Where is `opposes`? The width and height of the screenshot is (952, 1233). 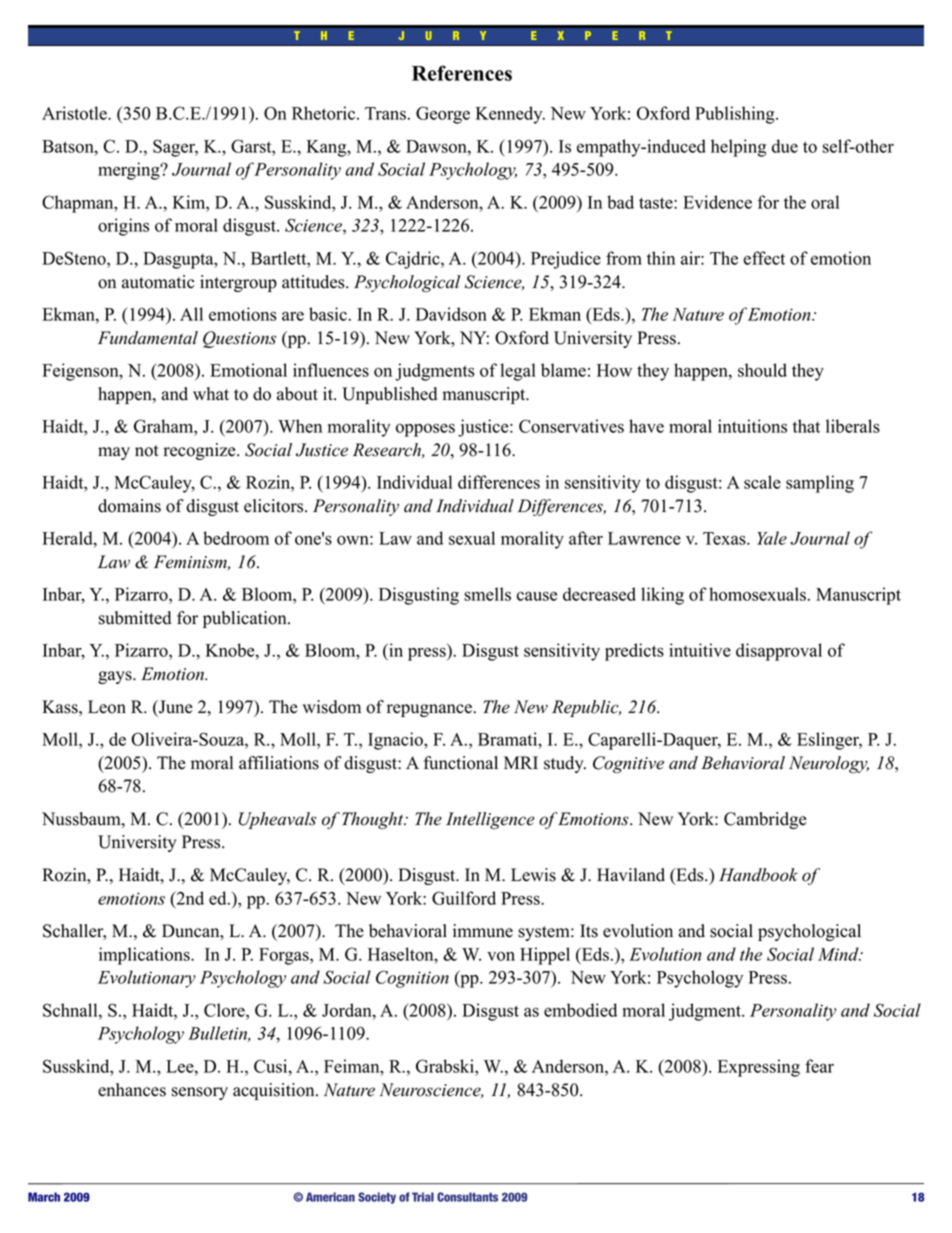 opposes is located at coordinates (425, 430).
